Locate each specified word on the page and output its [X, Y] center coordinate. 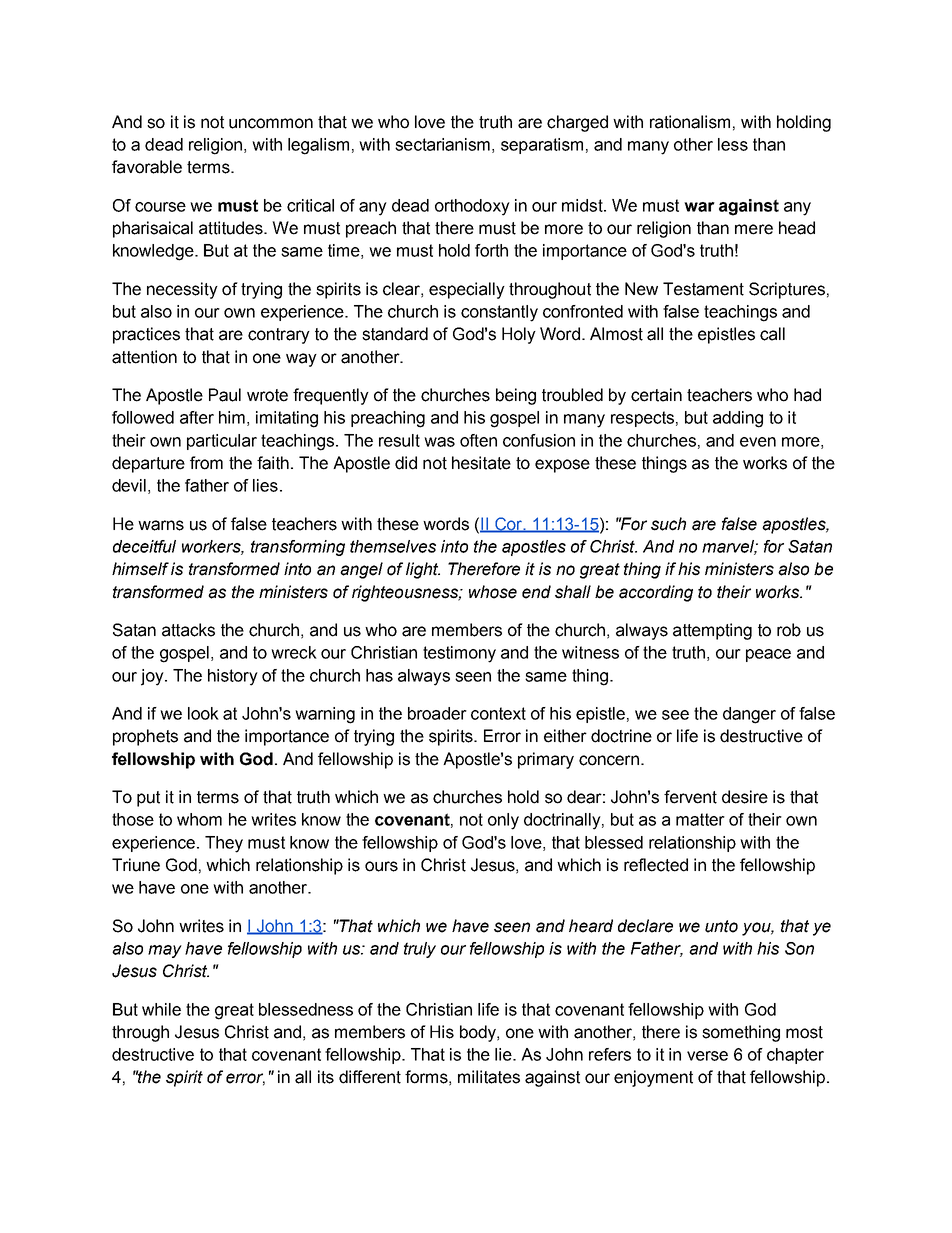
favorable [147, 167]
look [203, 713]
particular [222, 442]
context [498, 713]
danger [749, 715]
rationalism [690, 122]
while [161, 1009]
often [478, 440]
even [758, 442]
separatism [542, 146]
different [370, 1077]
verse [707, 1056]
